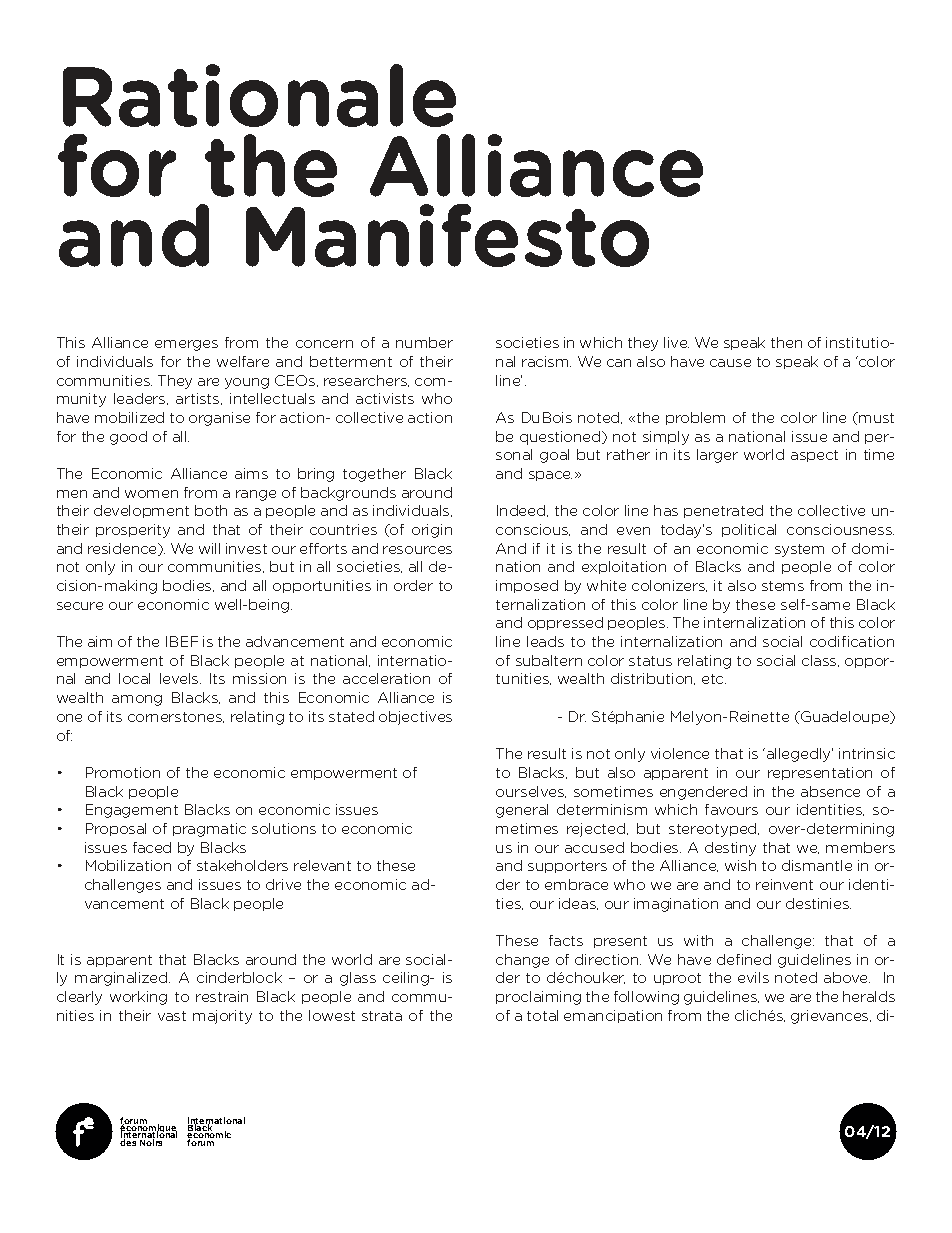 The height and width of the document is (1233, 952). I want to click on stems, so click(783, 586).
